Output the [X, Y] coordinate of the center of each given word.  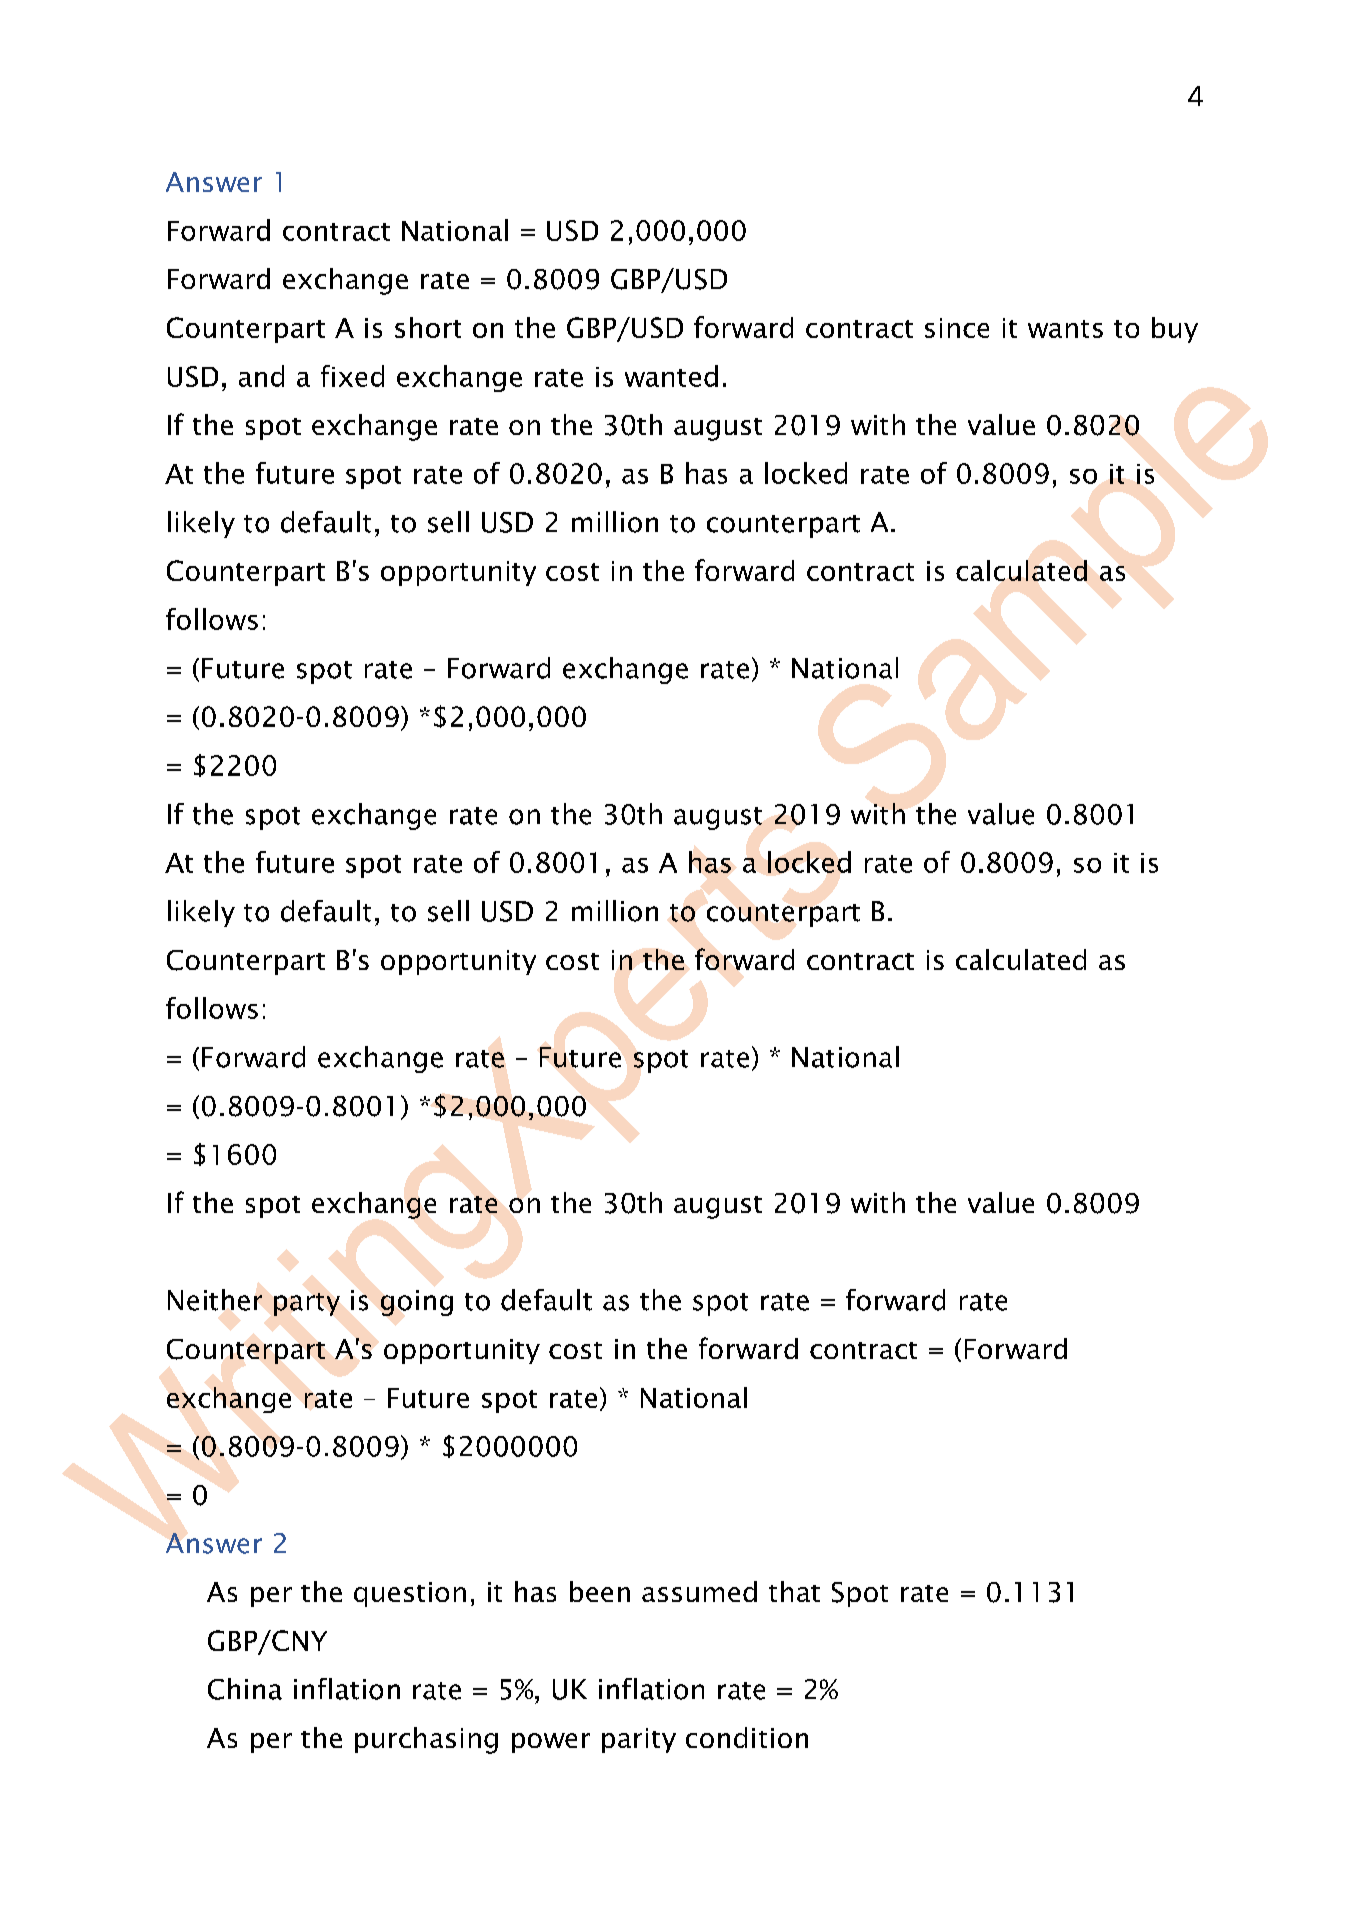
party [307, 1304]
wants [1065, 329]
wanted [671, 376]
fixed [352, 376]
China [245, 1689]
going [417, 1303]
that [794, 1591]
